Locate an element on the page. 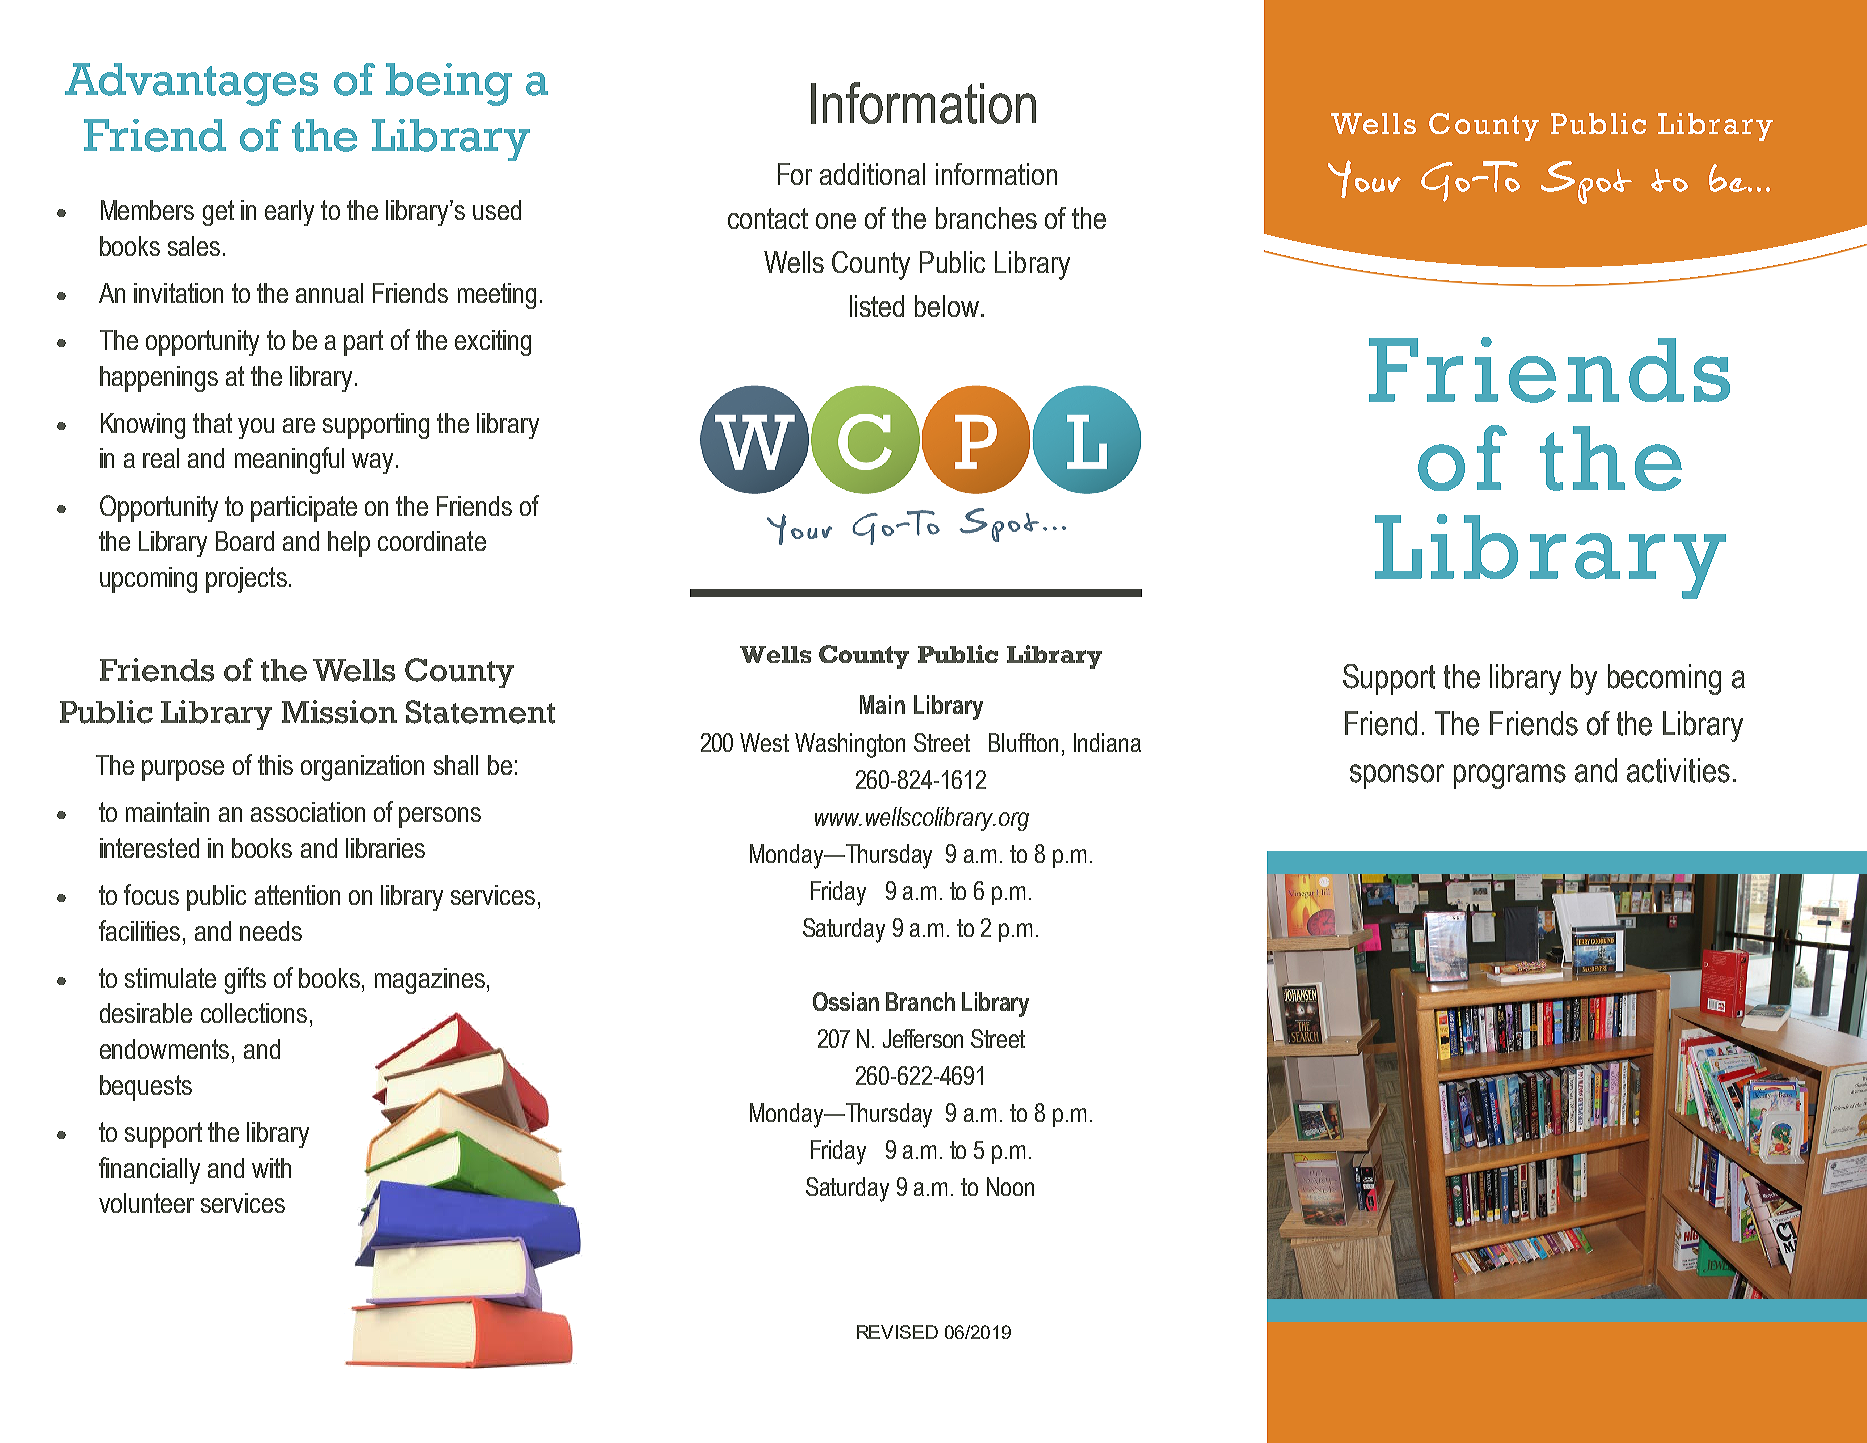 This page has width=1867, height=1443. annual is located at coordinates (329, 293).
